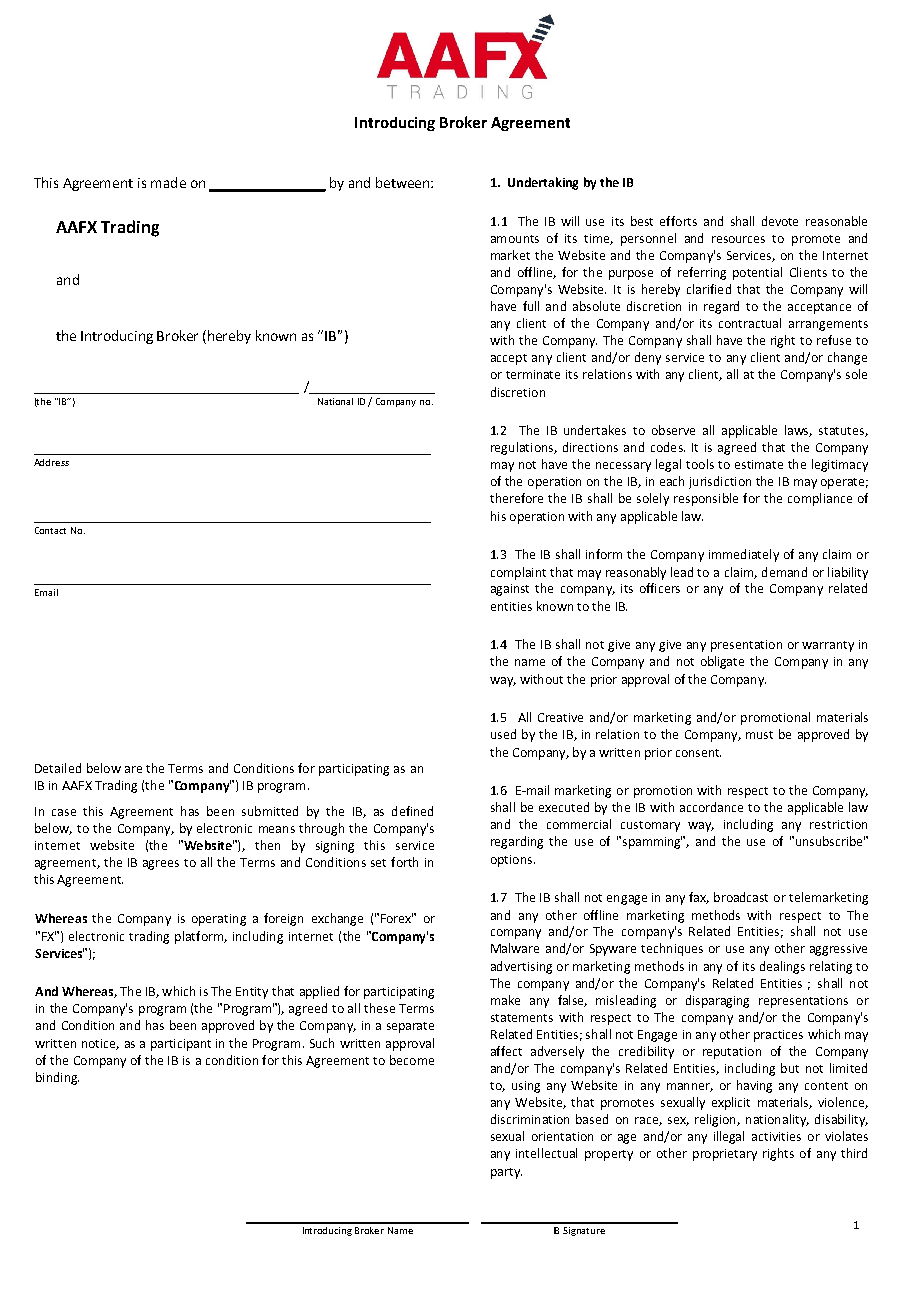  I want to click on Detailed, so click(58, 768).
